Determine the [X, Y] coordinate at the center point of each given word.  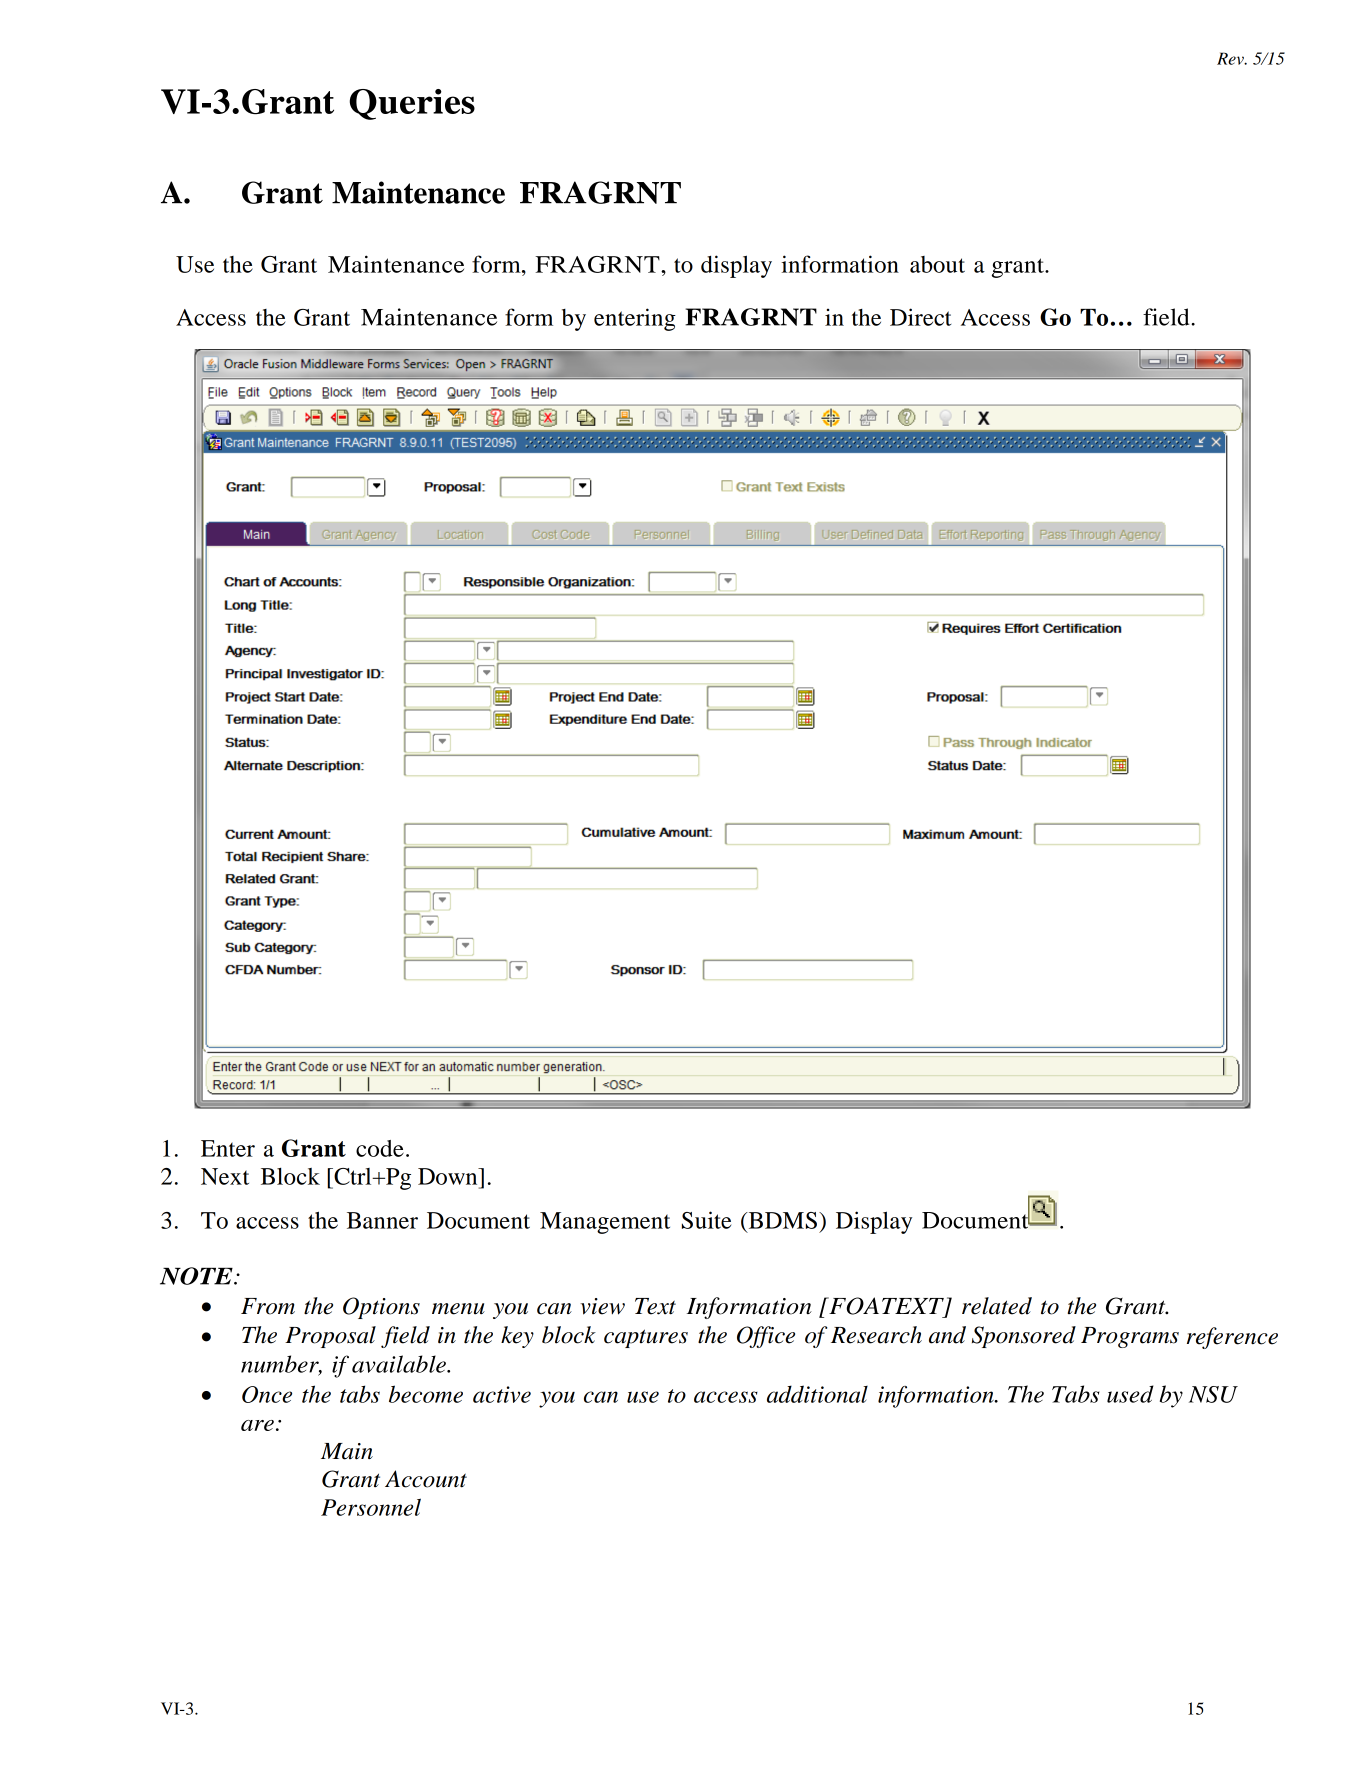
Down [449, 1176]
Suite [706, 1220]
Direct [920, 317]
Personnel [371, 1507]
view [602, 1306]
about [937, 264]
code [380, 1148]
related [997, 1306]
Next [225, 1176]
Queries [412, 104]
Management [605, 1223]
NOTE [197, 1276]
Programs [1130, 1337]
